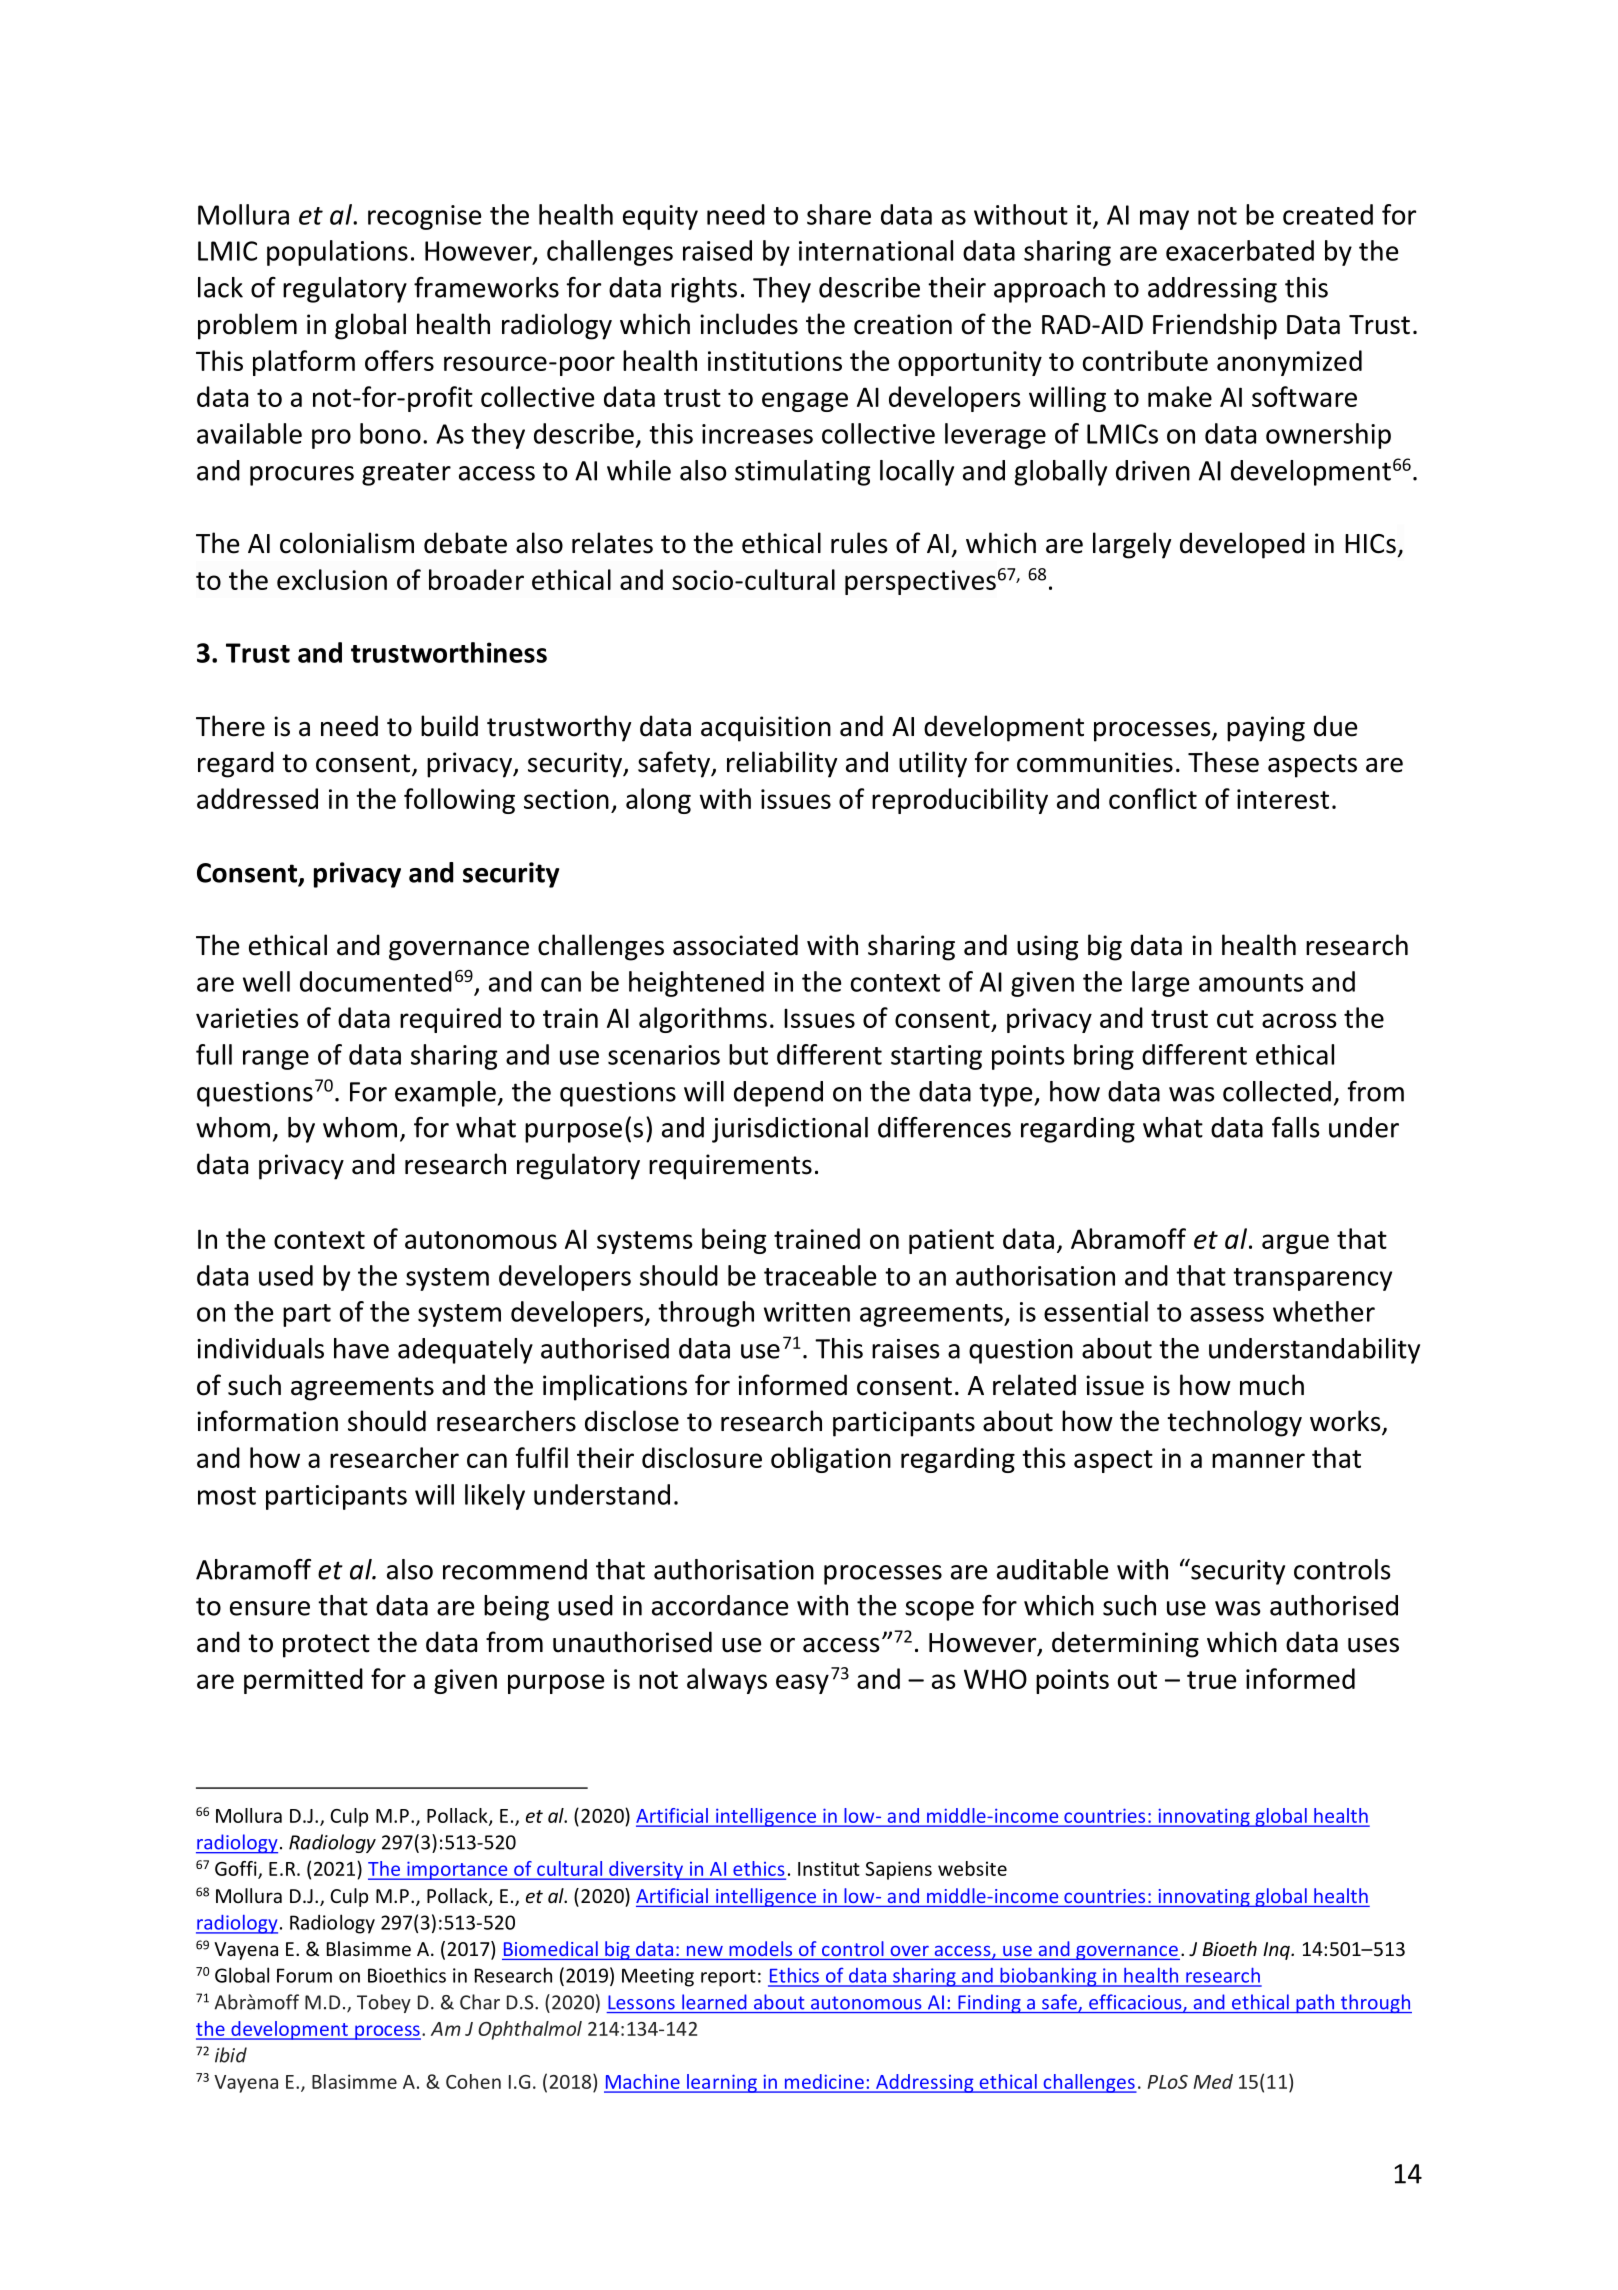 This page has height=2290, width=1618. I want to click on populations, so click(337, 253).
